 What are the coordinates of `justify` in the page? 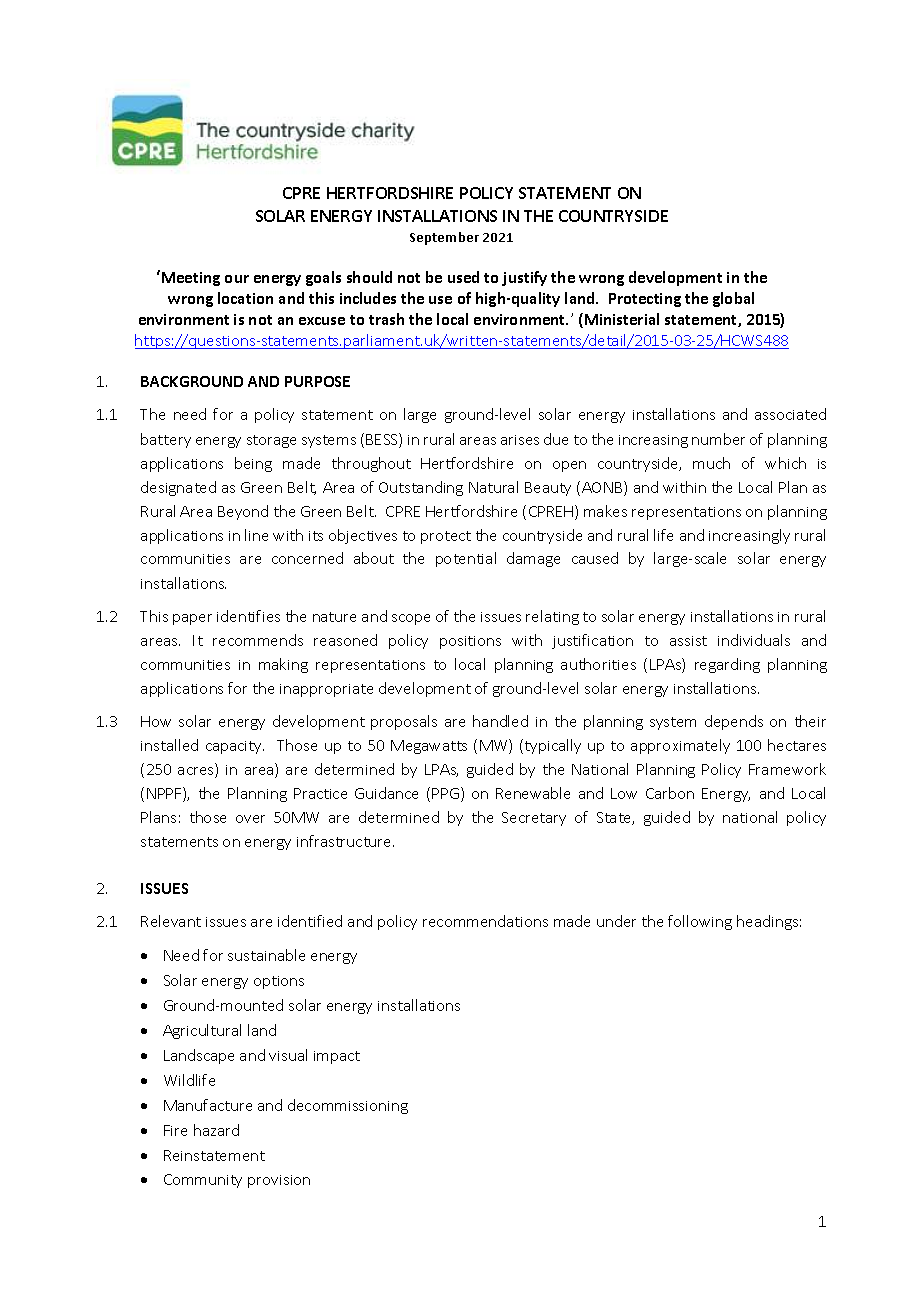 It's located at (524, 278).
